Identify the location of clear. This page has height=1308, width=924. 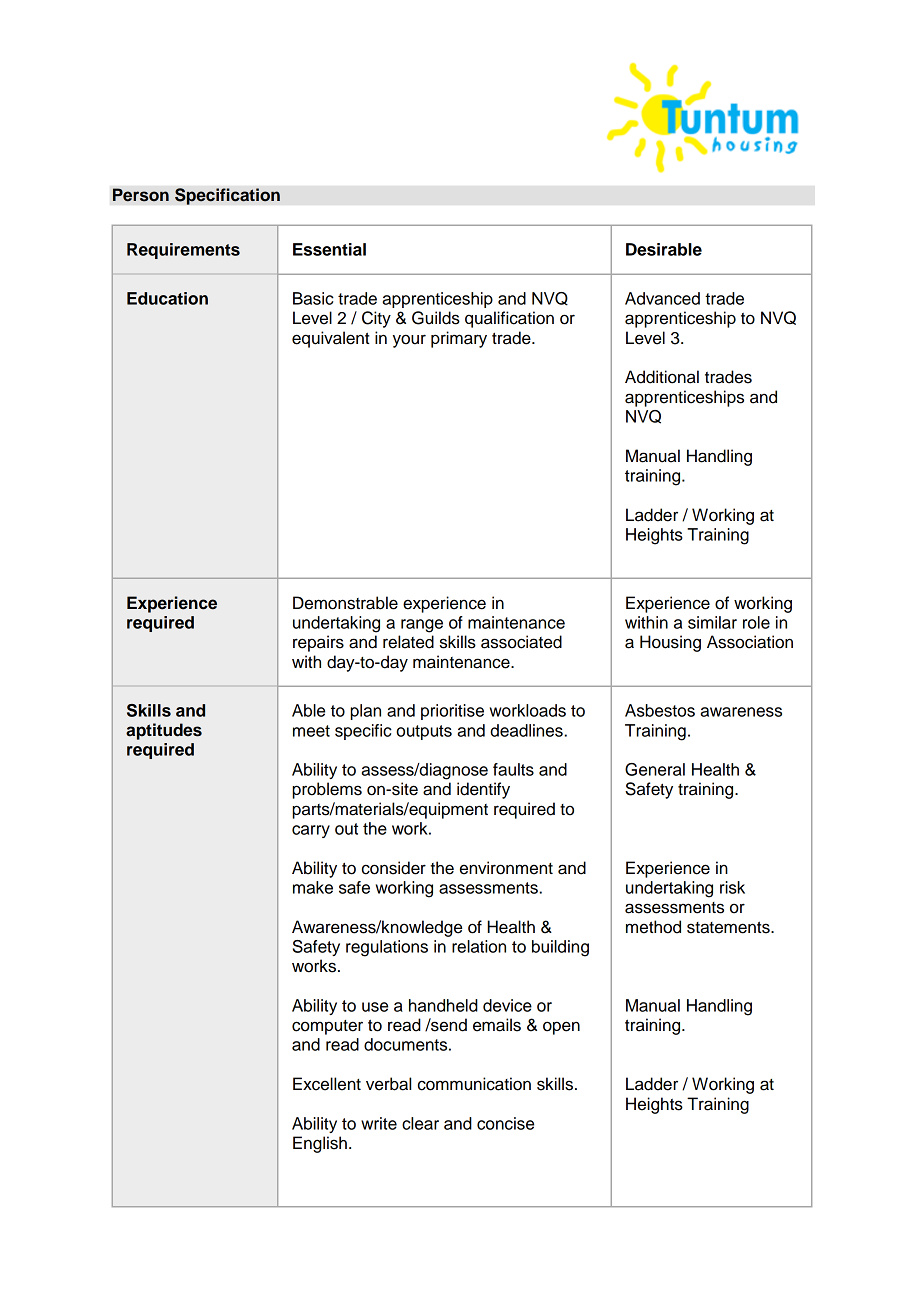
(420, 1123).
